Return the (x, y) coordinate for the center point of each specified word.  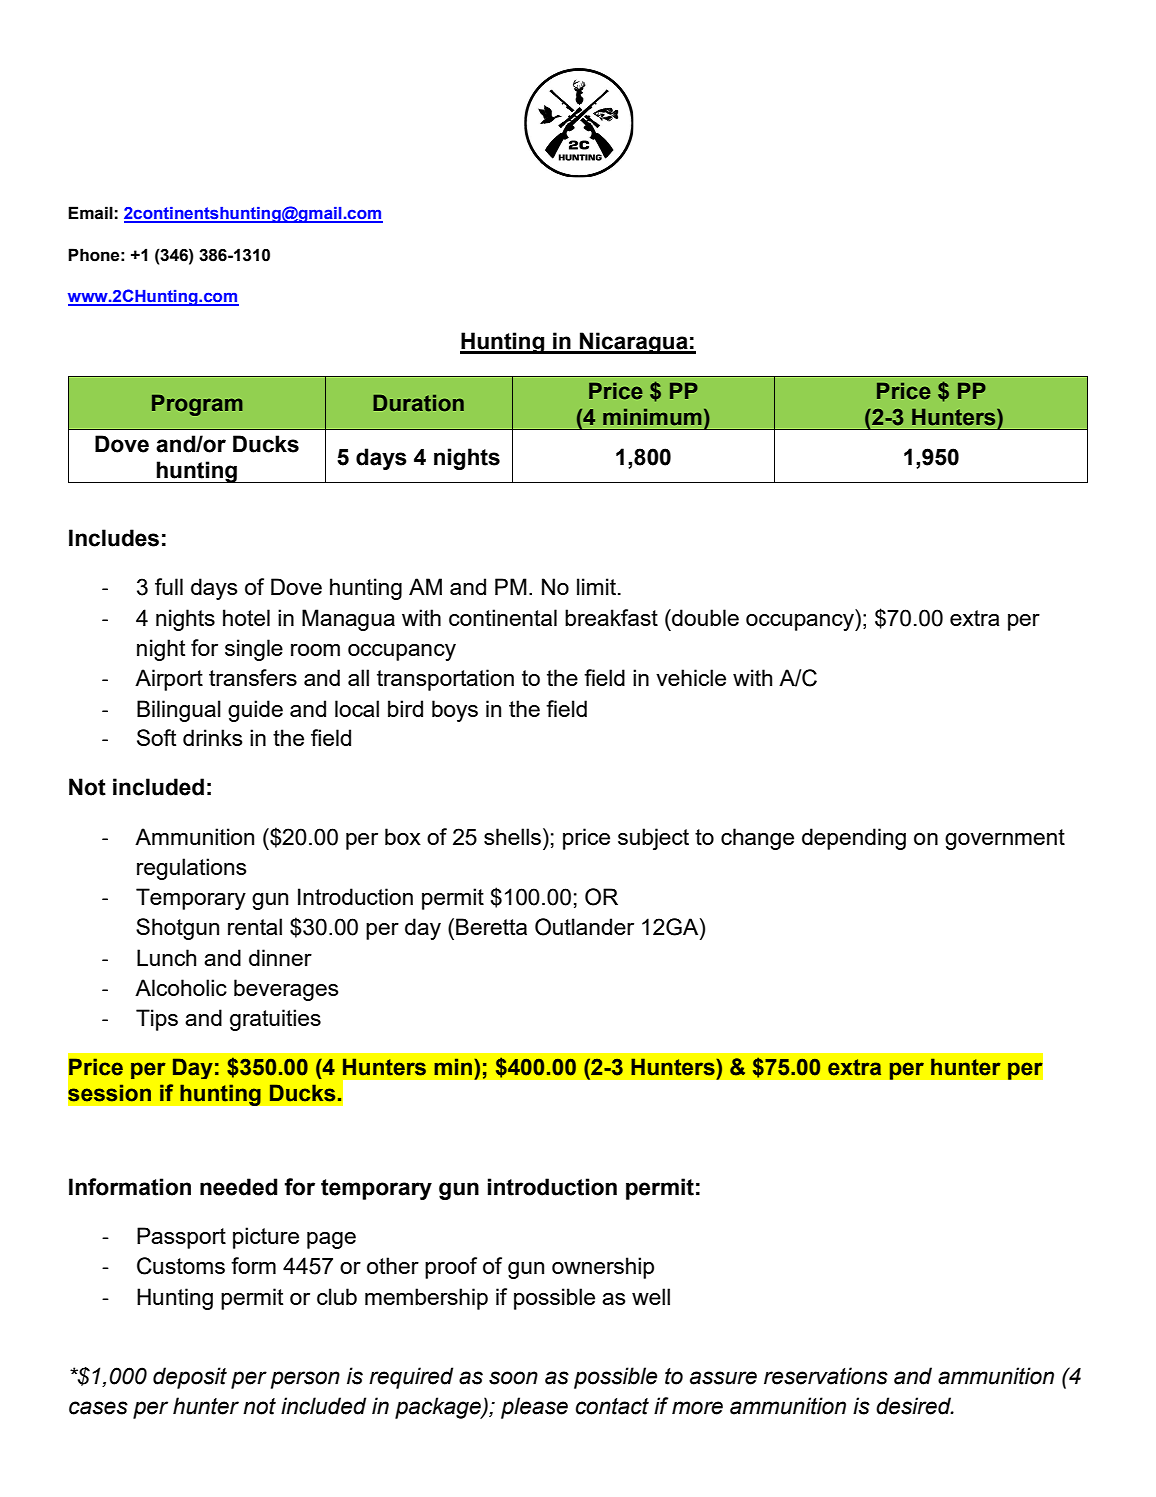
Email (90, 213)
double (704, 617)
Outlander (584, 927)
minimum (652, 417)
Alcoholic (181, 987)
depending (854, 839)
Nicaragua (634, 343)
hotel (246, 617)
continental (503, 617)
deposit (190, 1378)
